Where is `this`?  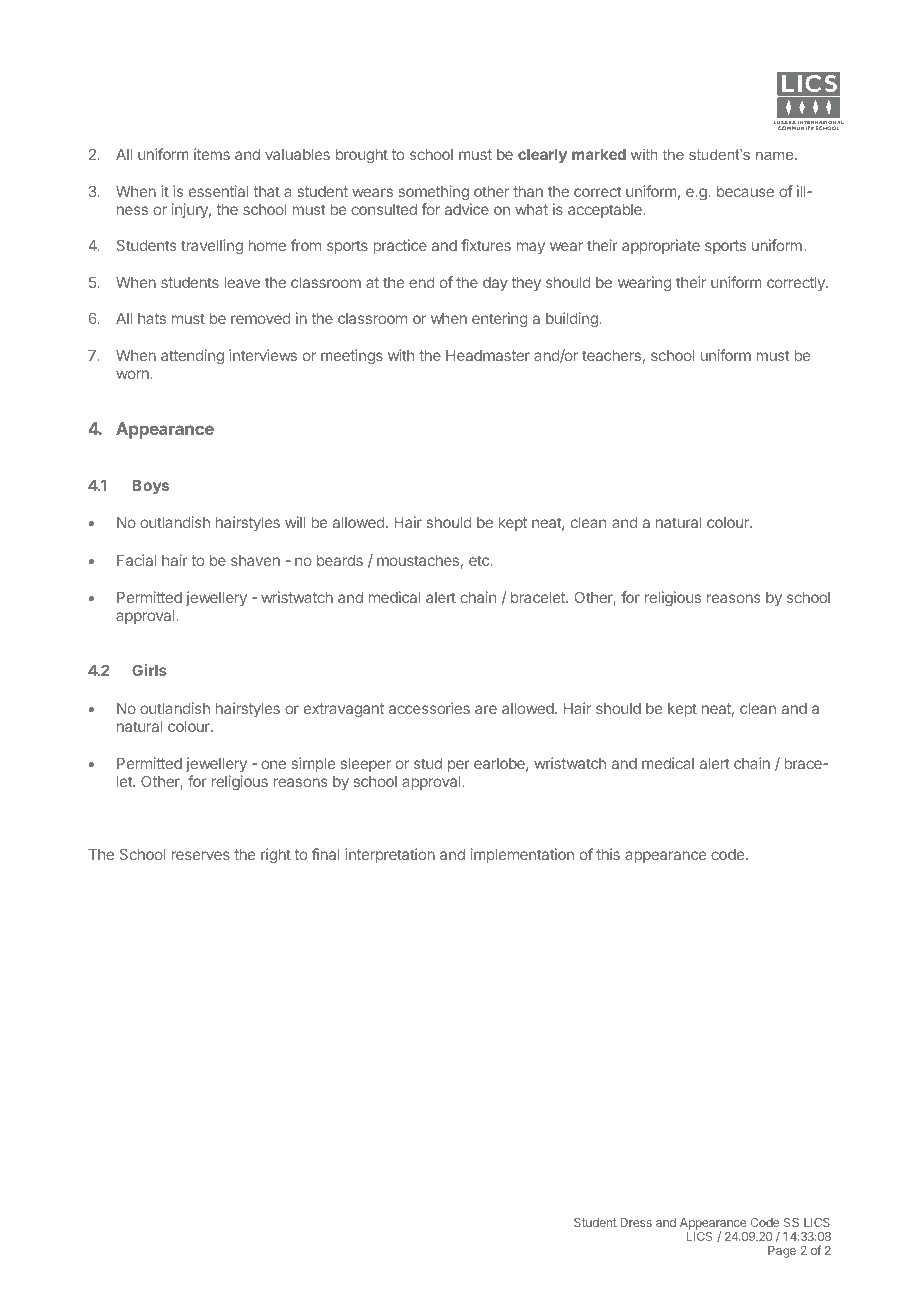 this is located at coordinates (608, 854).
